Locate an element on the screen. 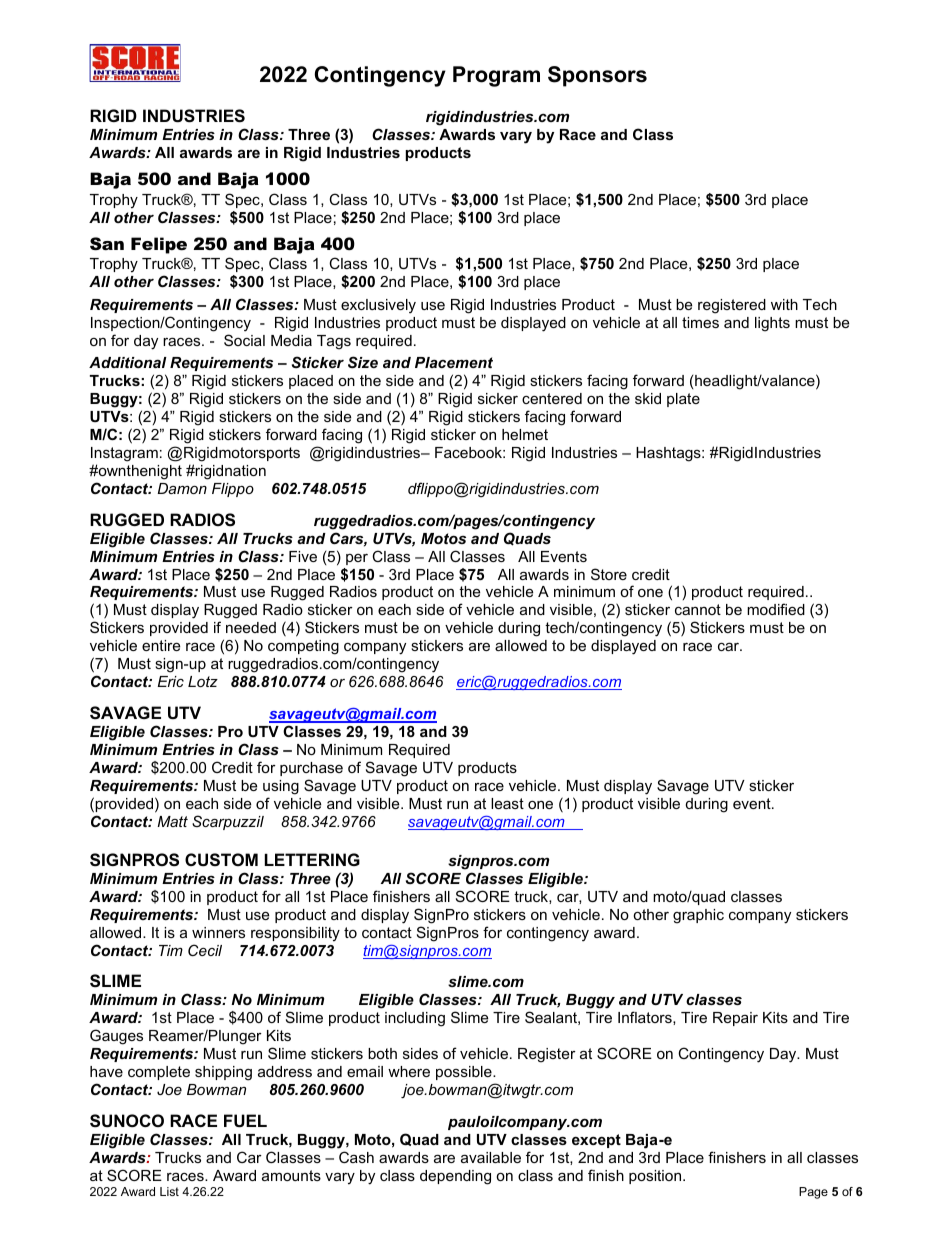 Image resolution: width=952 pixels, height=1233 pixels. Felipe is located at coordinates (159, 245).
